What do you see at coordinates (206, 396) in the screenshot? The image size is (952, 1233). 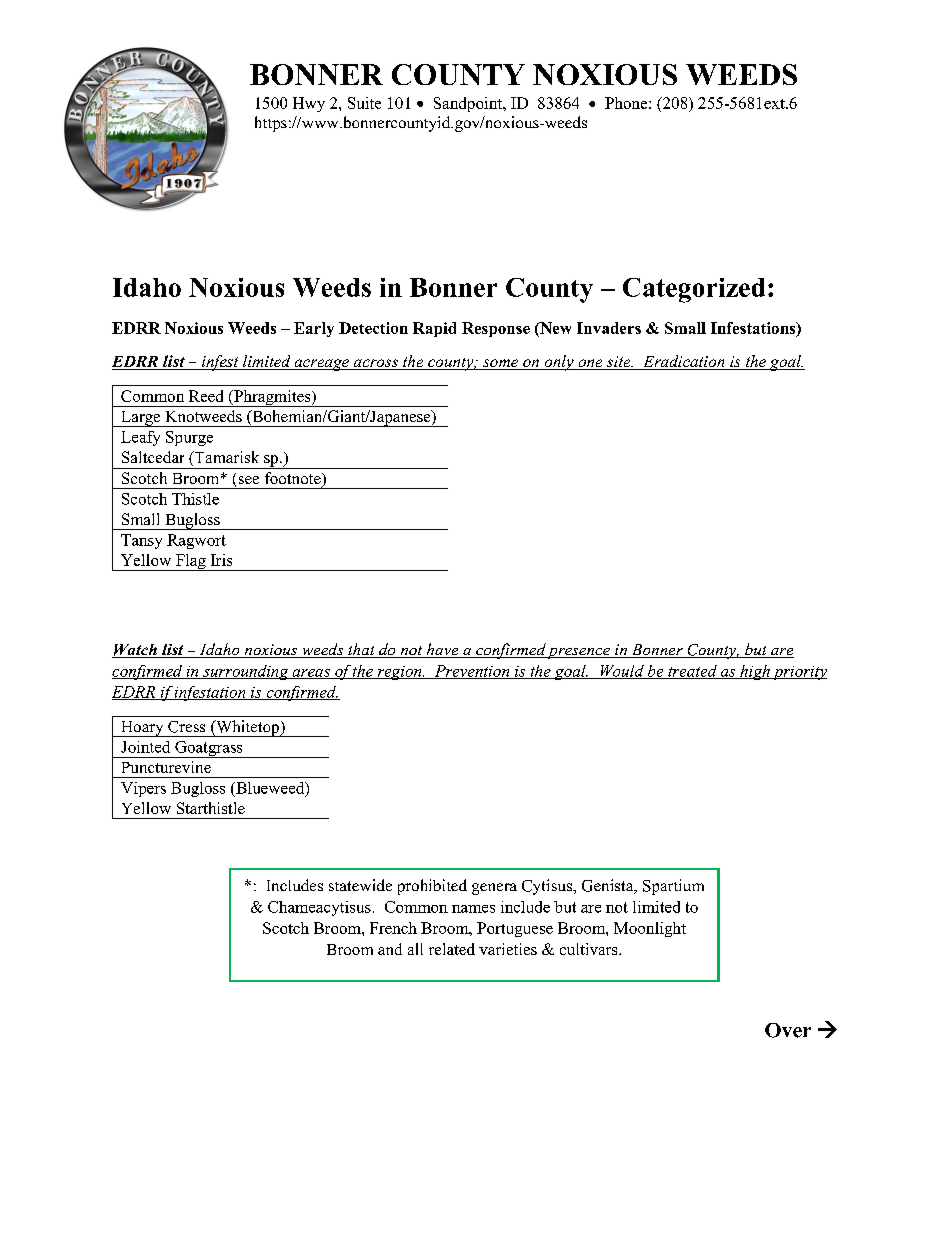 I see `Reed` at bounding box center [206, 396].
